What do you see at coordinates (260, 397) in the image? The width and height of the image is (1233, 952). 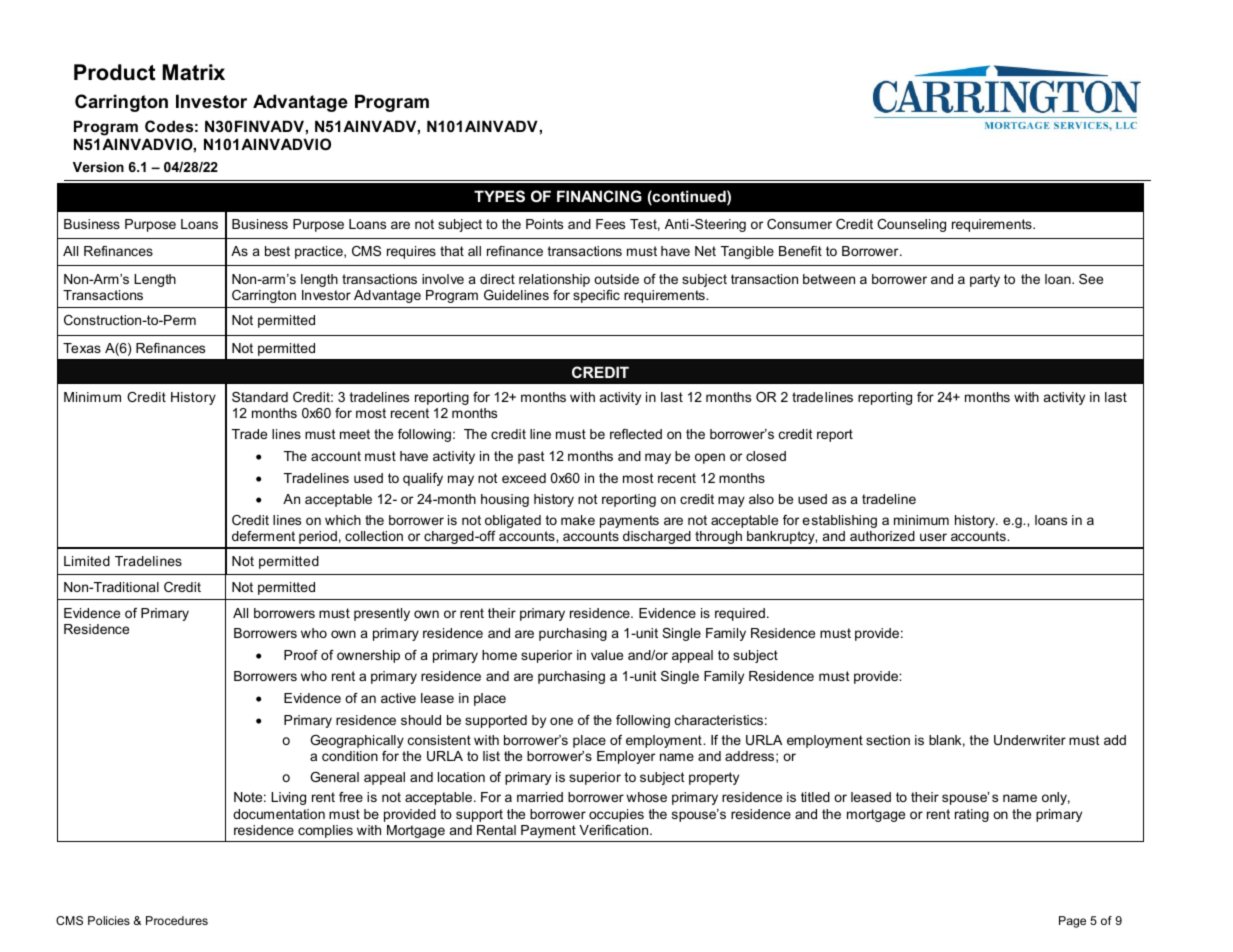 I see `Standard` at bounding box center [260, 397].
